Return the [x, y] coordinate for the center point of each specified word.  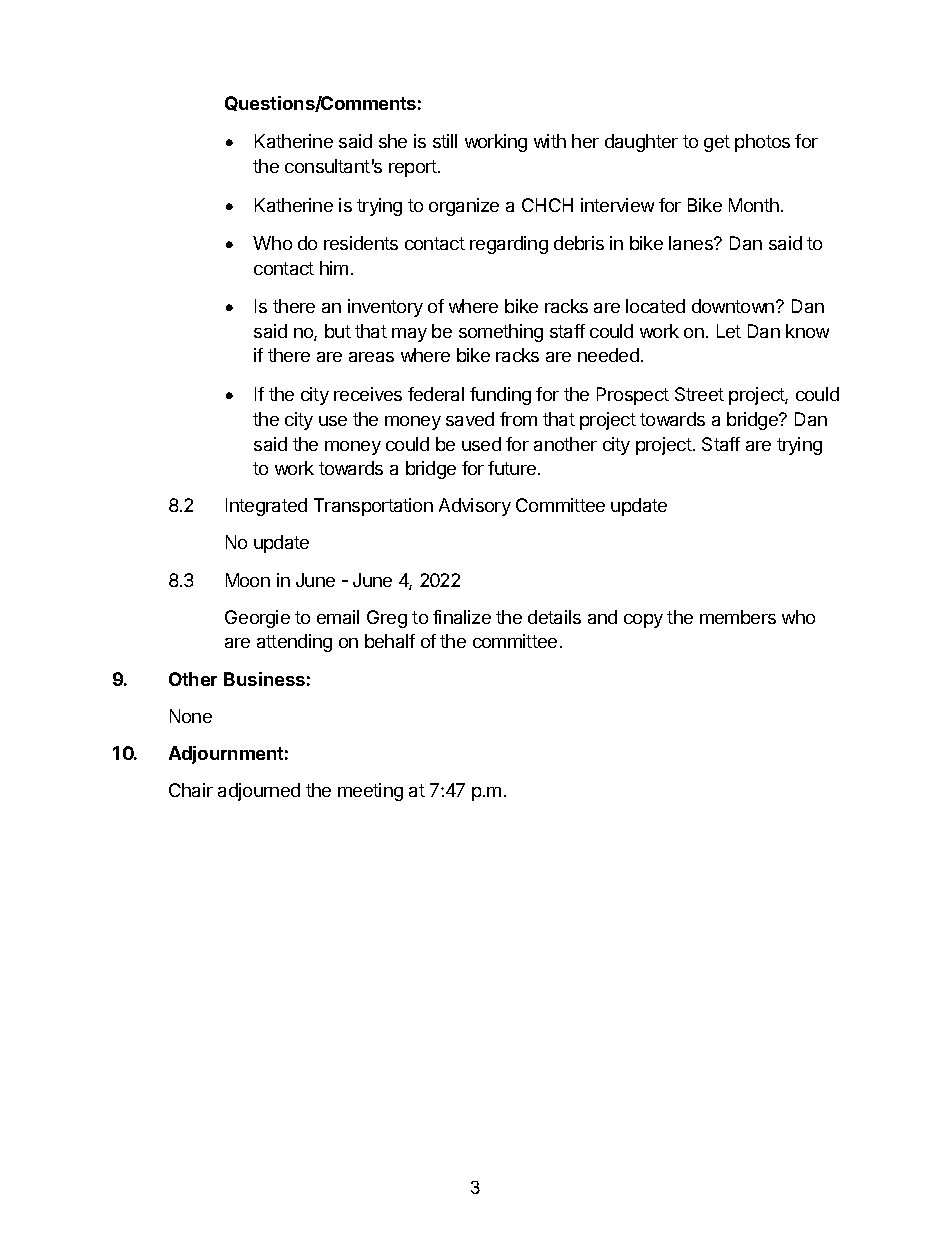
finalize [462, 617]
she [393, 141]
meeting [370, 792]
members [738, 617]
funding [500, 396]
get [717, 143]
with [550, 141]
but [338, 331]
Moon [248, 580]
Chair [191, 790]
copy [643, 621]
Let [729, 331]
